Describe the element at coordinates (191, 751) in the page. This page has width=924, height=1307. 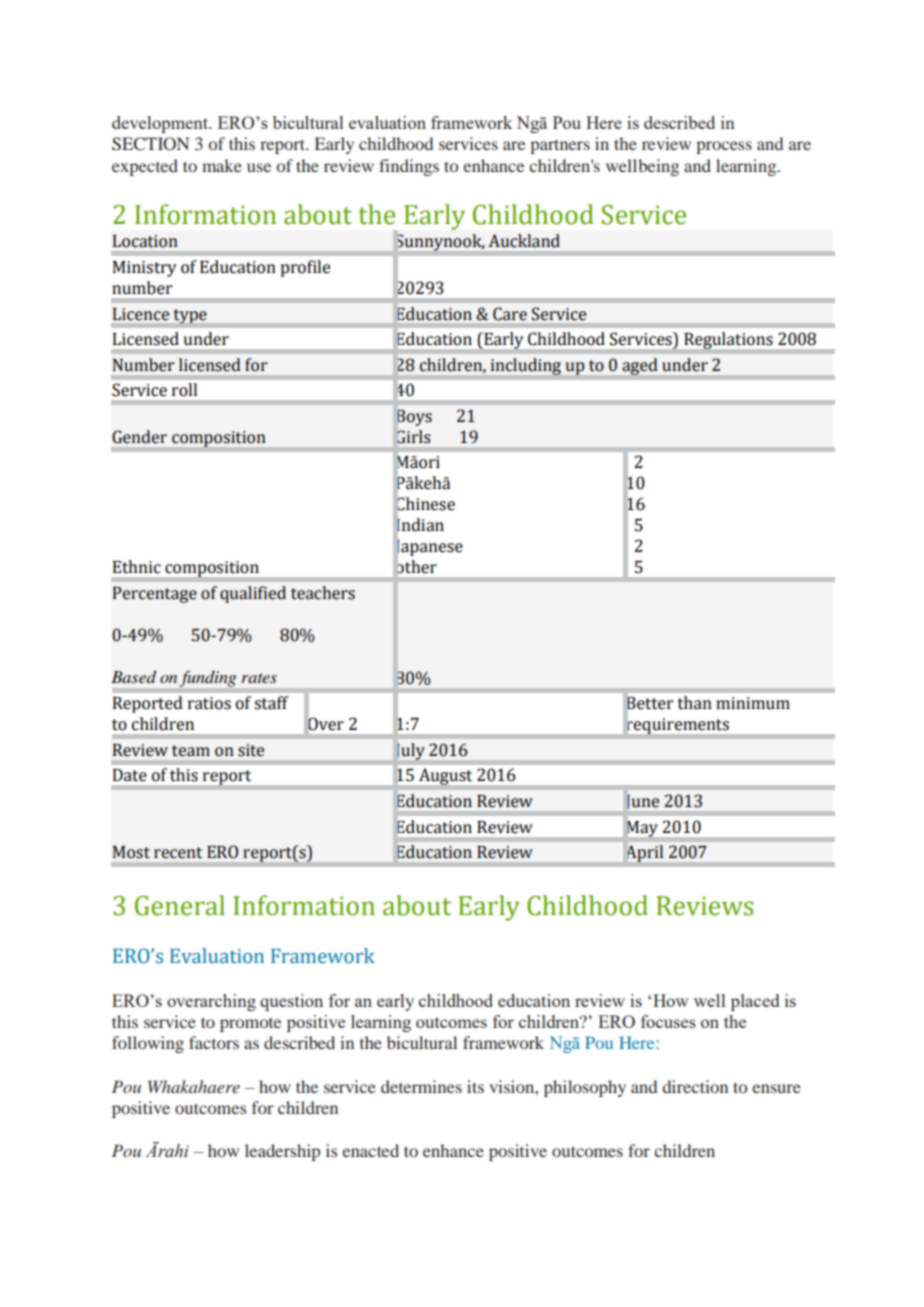
I see `team` at that location.
